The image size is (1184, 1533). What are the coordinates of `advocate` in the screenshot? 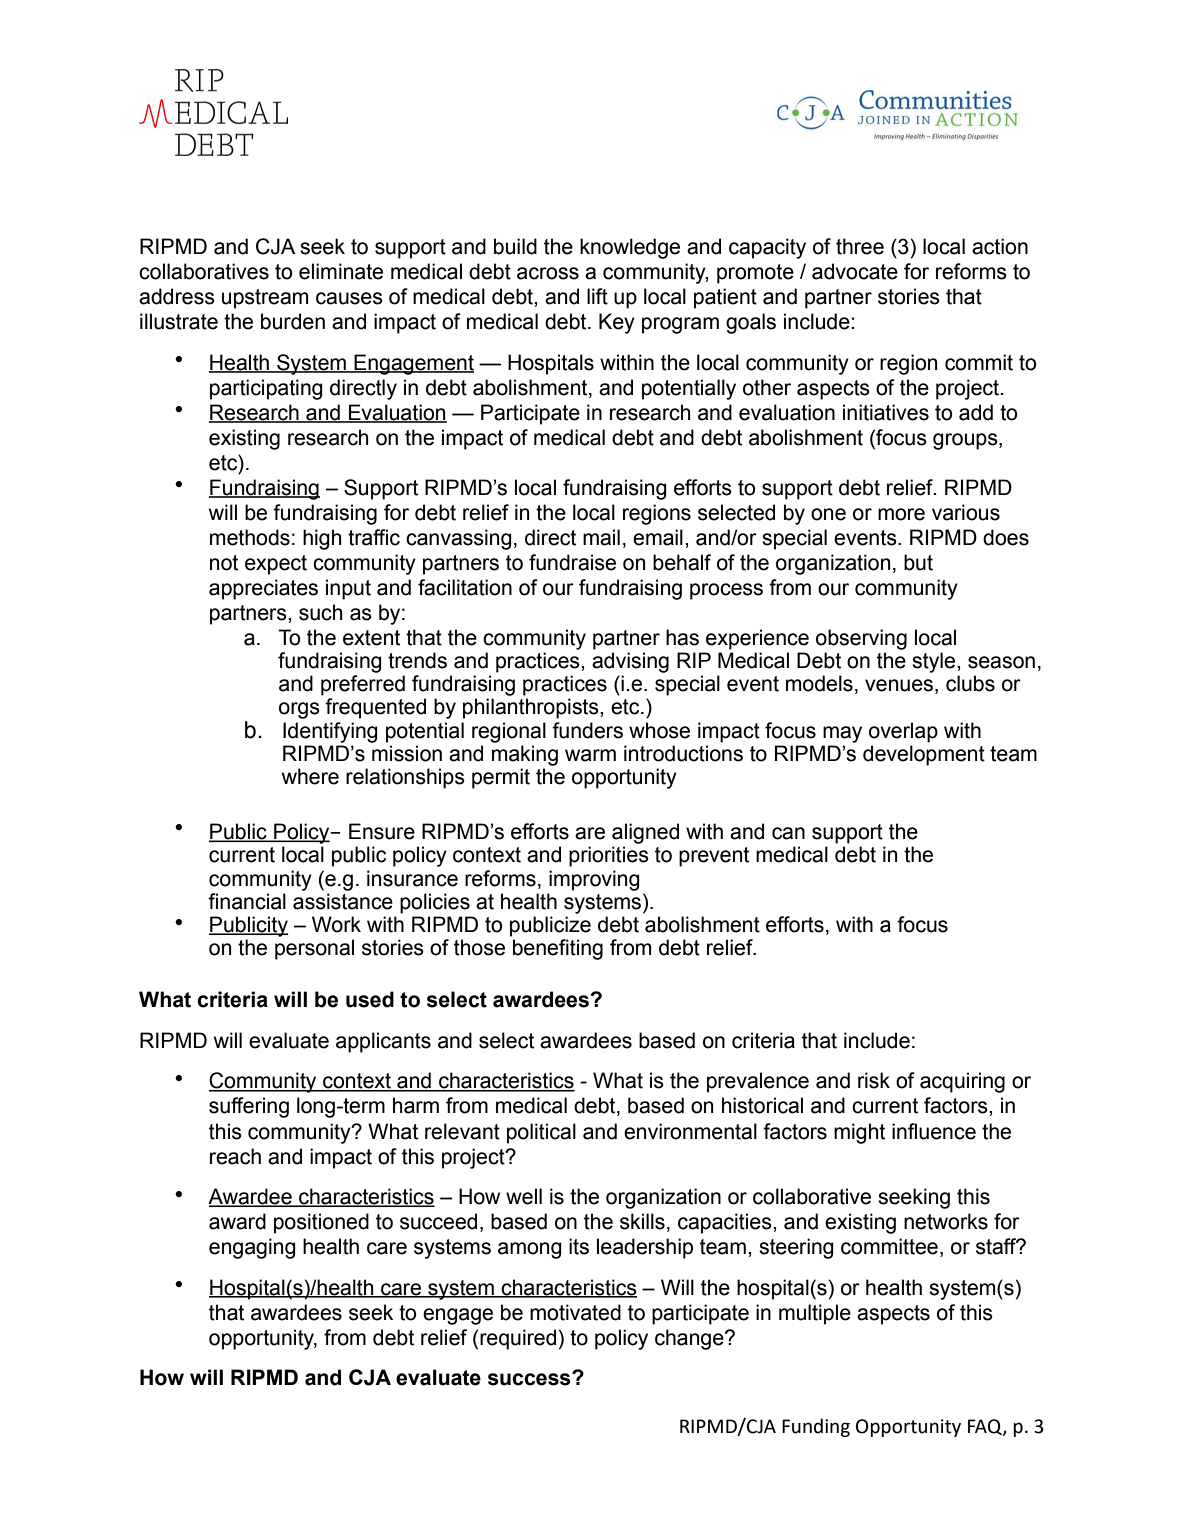 It's located at (855, 271).
